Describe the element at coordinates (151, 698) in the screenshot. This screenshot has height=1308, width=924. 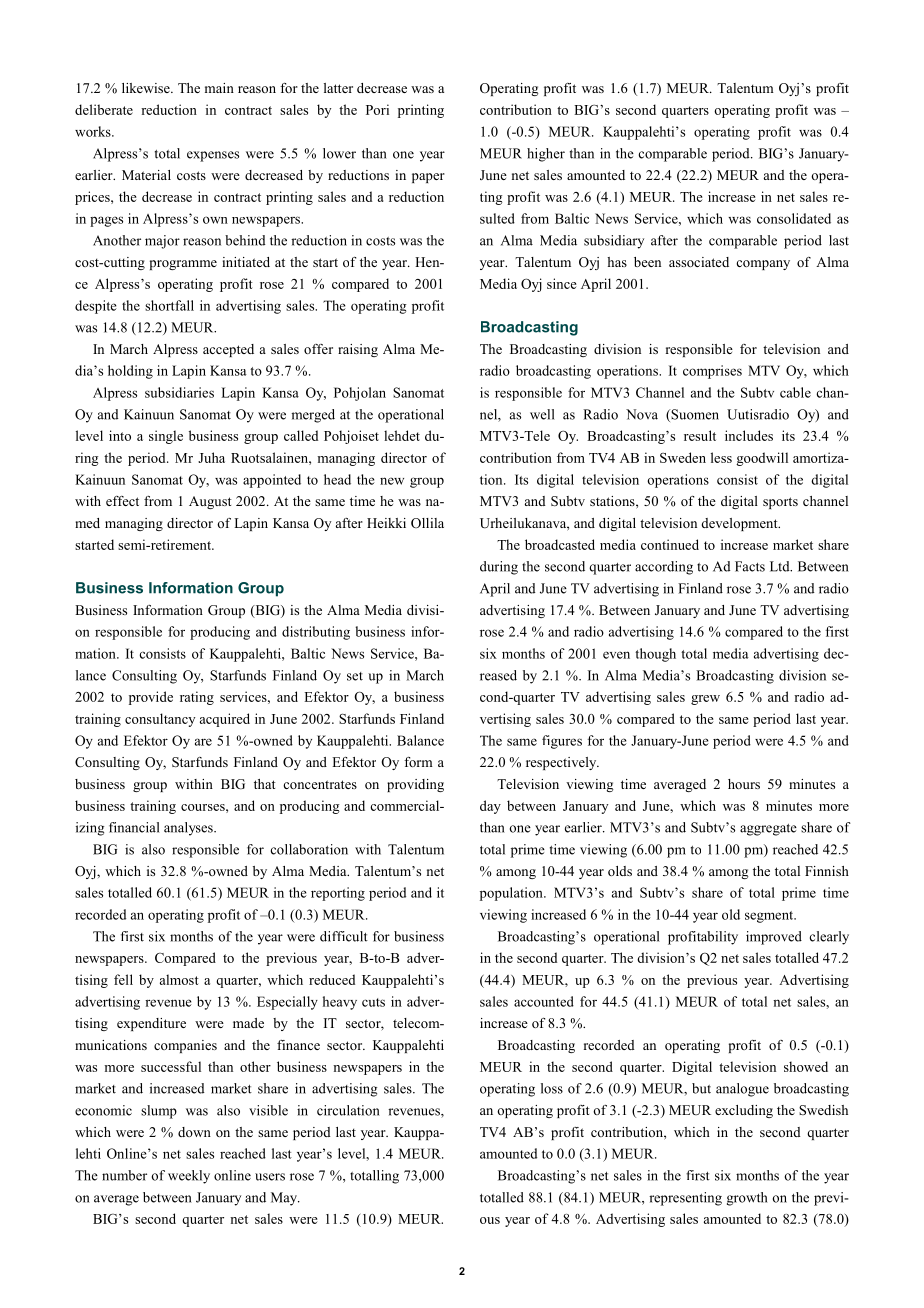
I see `provide` at that location.
